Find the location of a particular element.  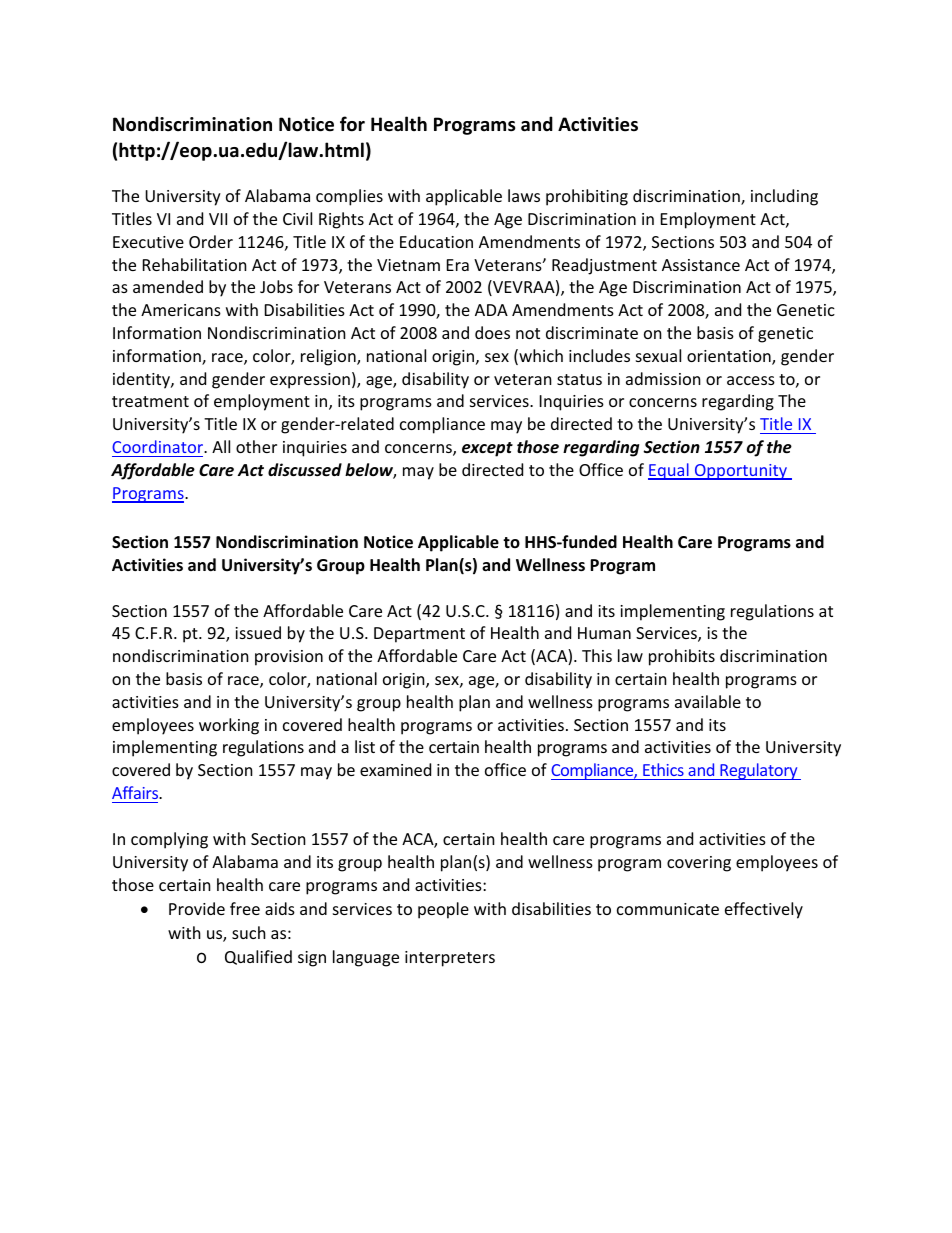

communicate is located at coordinates (668, 909).
